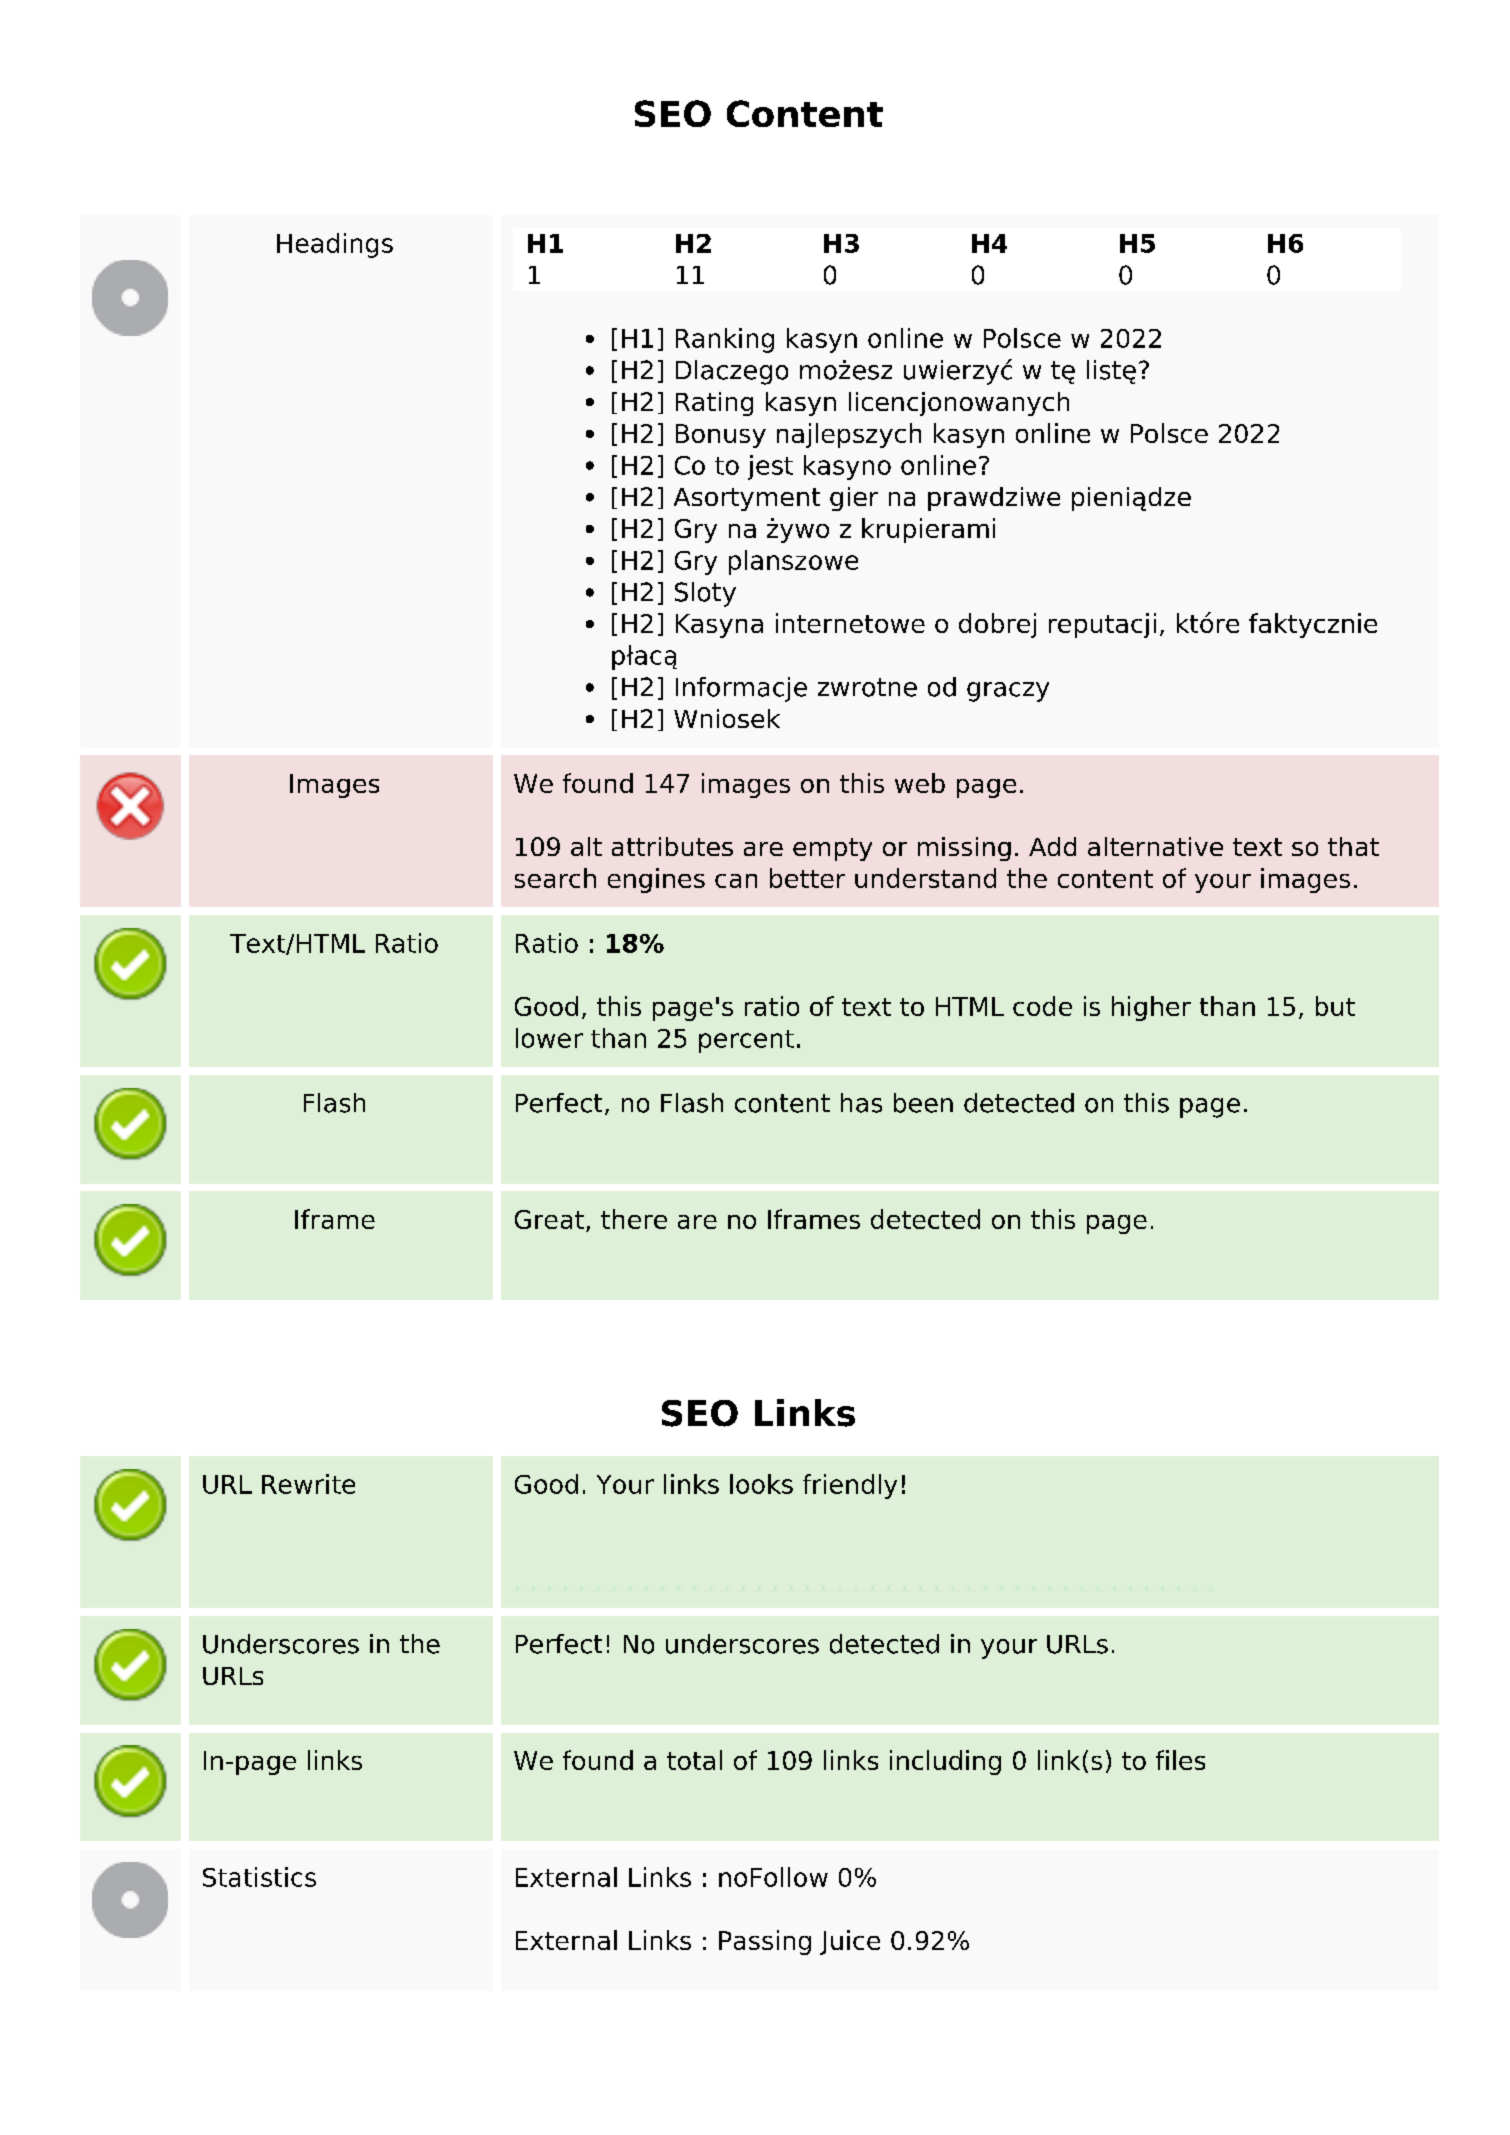 The image size is (1510, 2135). What do you see at coordinates (761, 1484) in the image?
I see `looks` at bounding box center [761, 1484].
